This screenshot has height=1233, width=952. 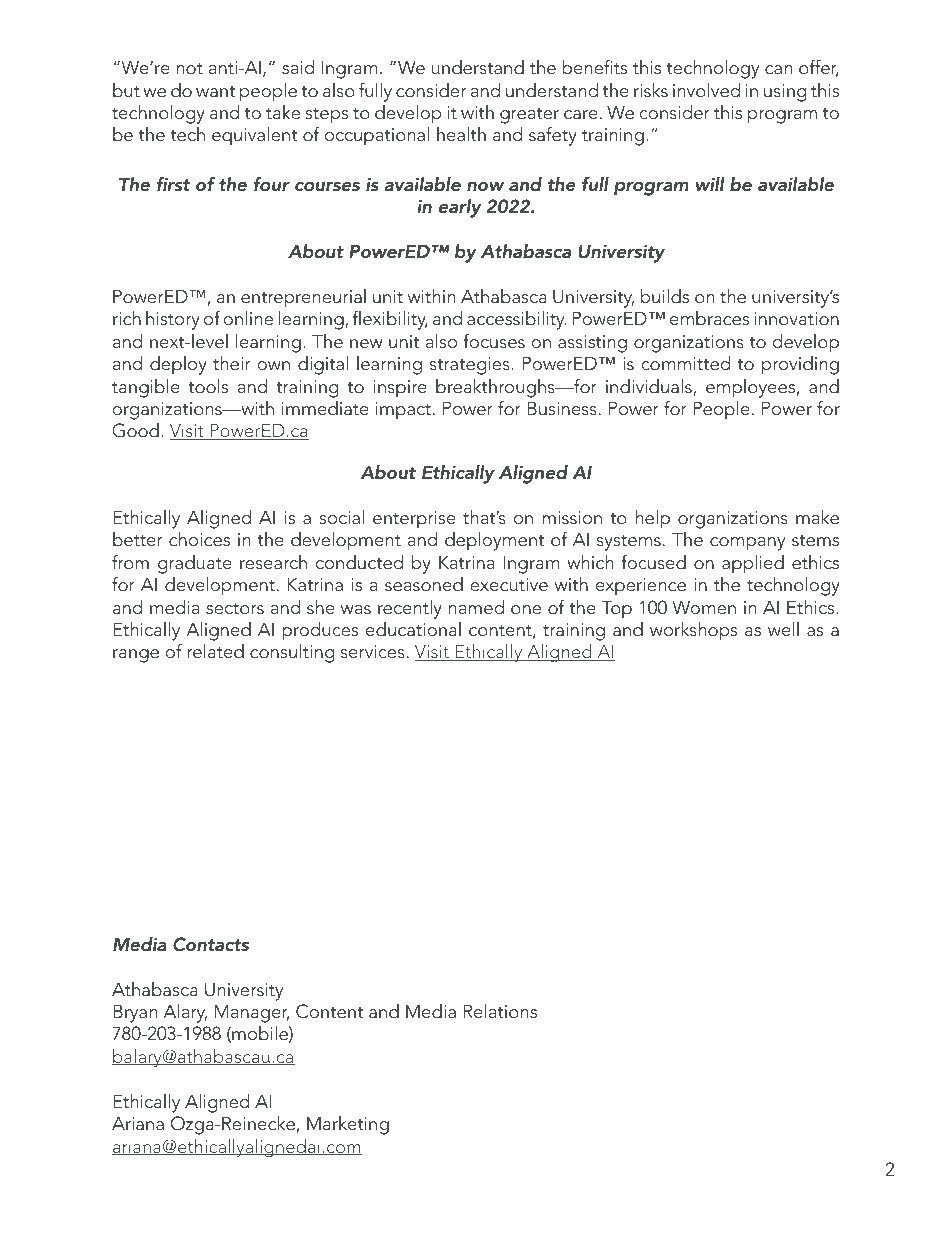 What do you see at coordinates (500, 1011) in the screenshot?
I see `Relations` at bounding box center [500, 1011].
